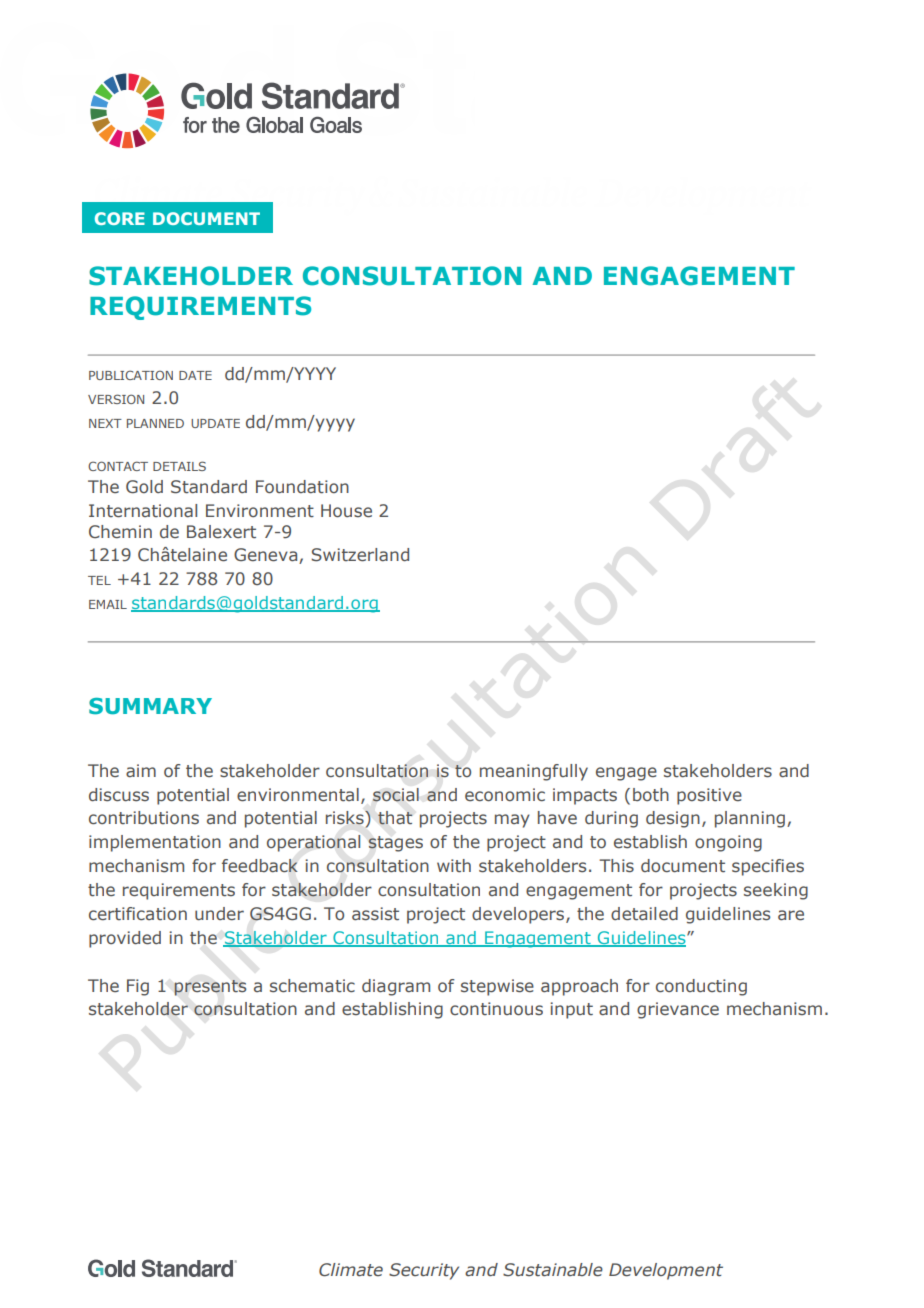 The height and width of the page is (1308, 924). Describe the element at coordinates (709, 796) in the page. I see `positive` at that location.
